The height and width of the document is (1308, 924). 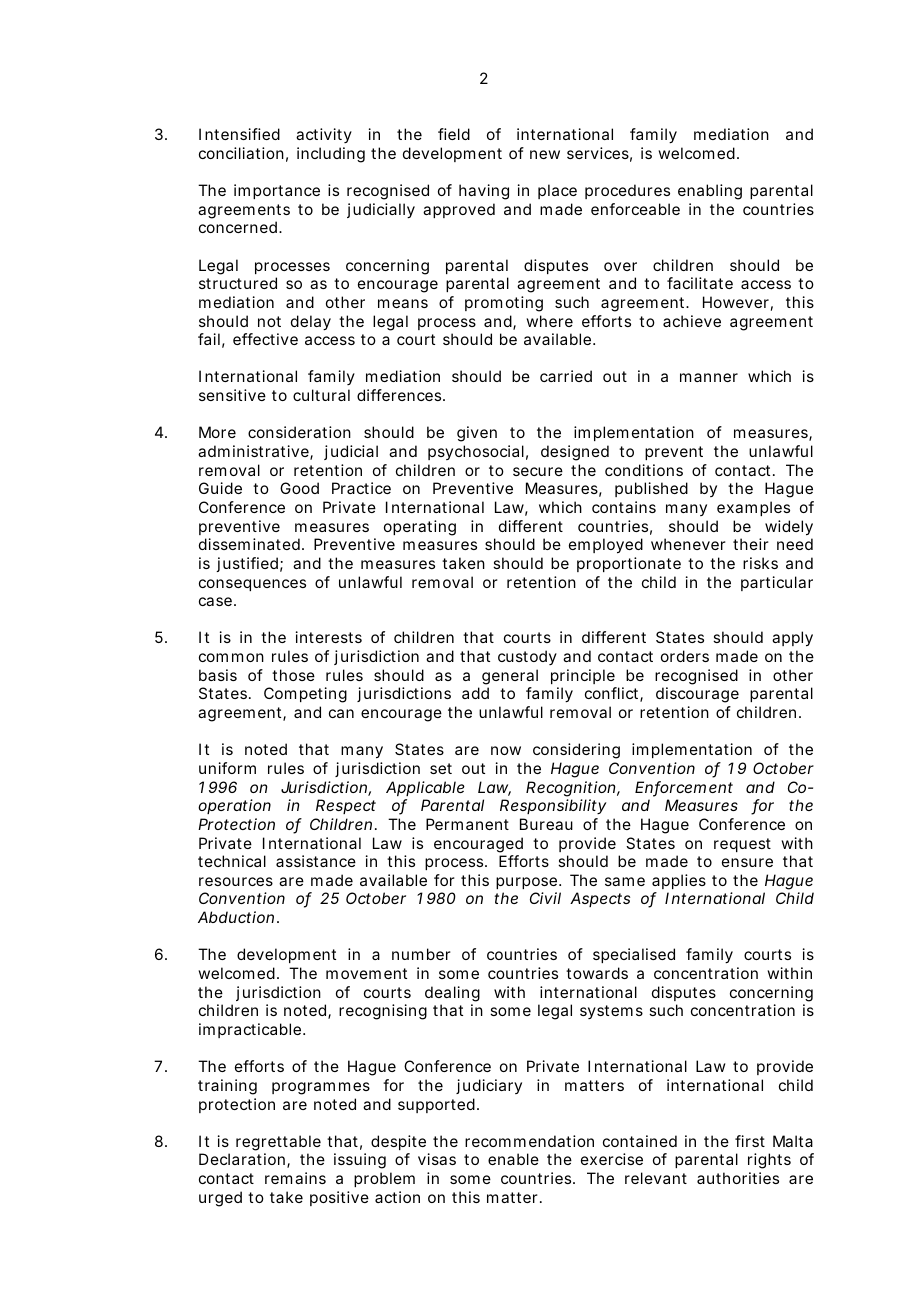 I want to click on those, so click(x=293, y=675).
